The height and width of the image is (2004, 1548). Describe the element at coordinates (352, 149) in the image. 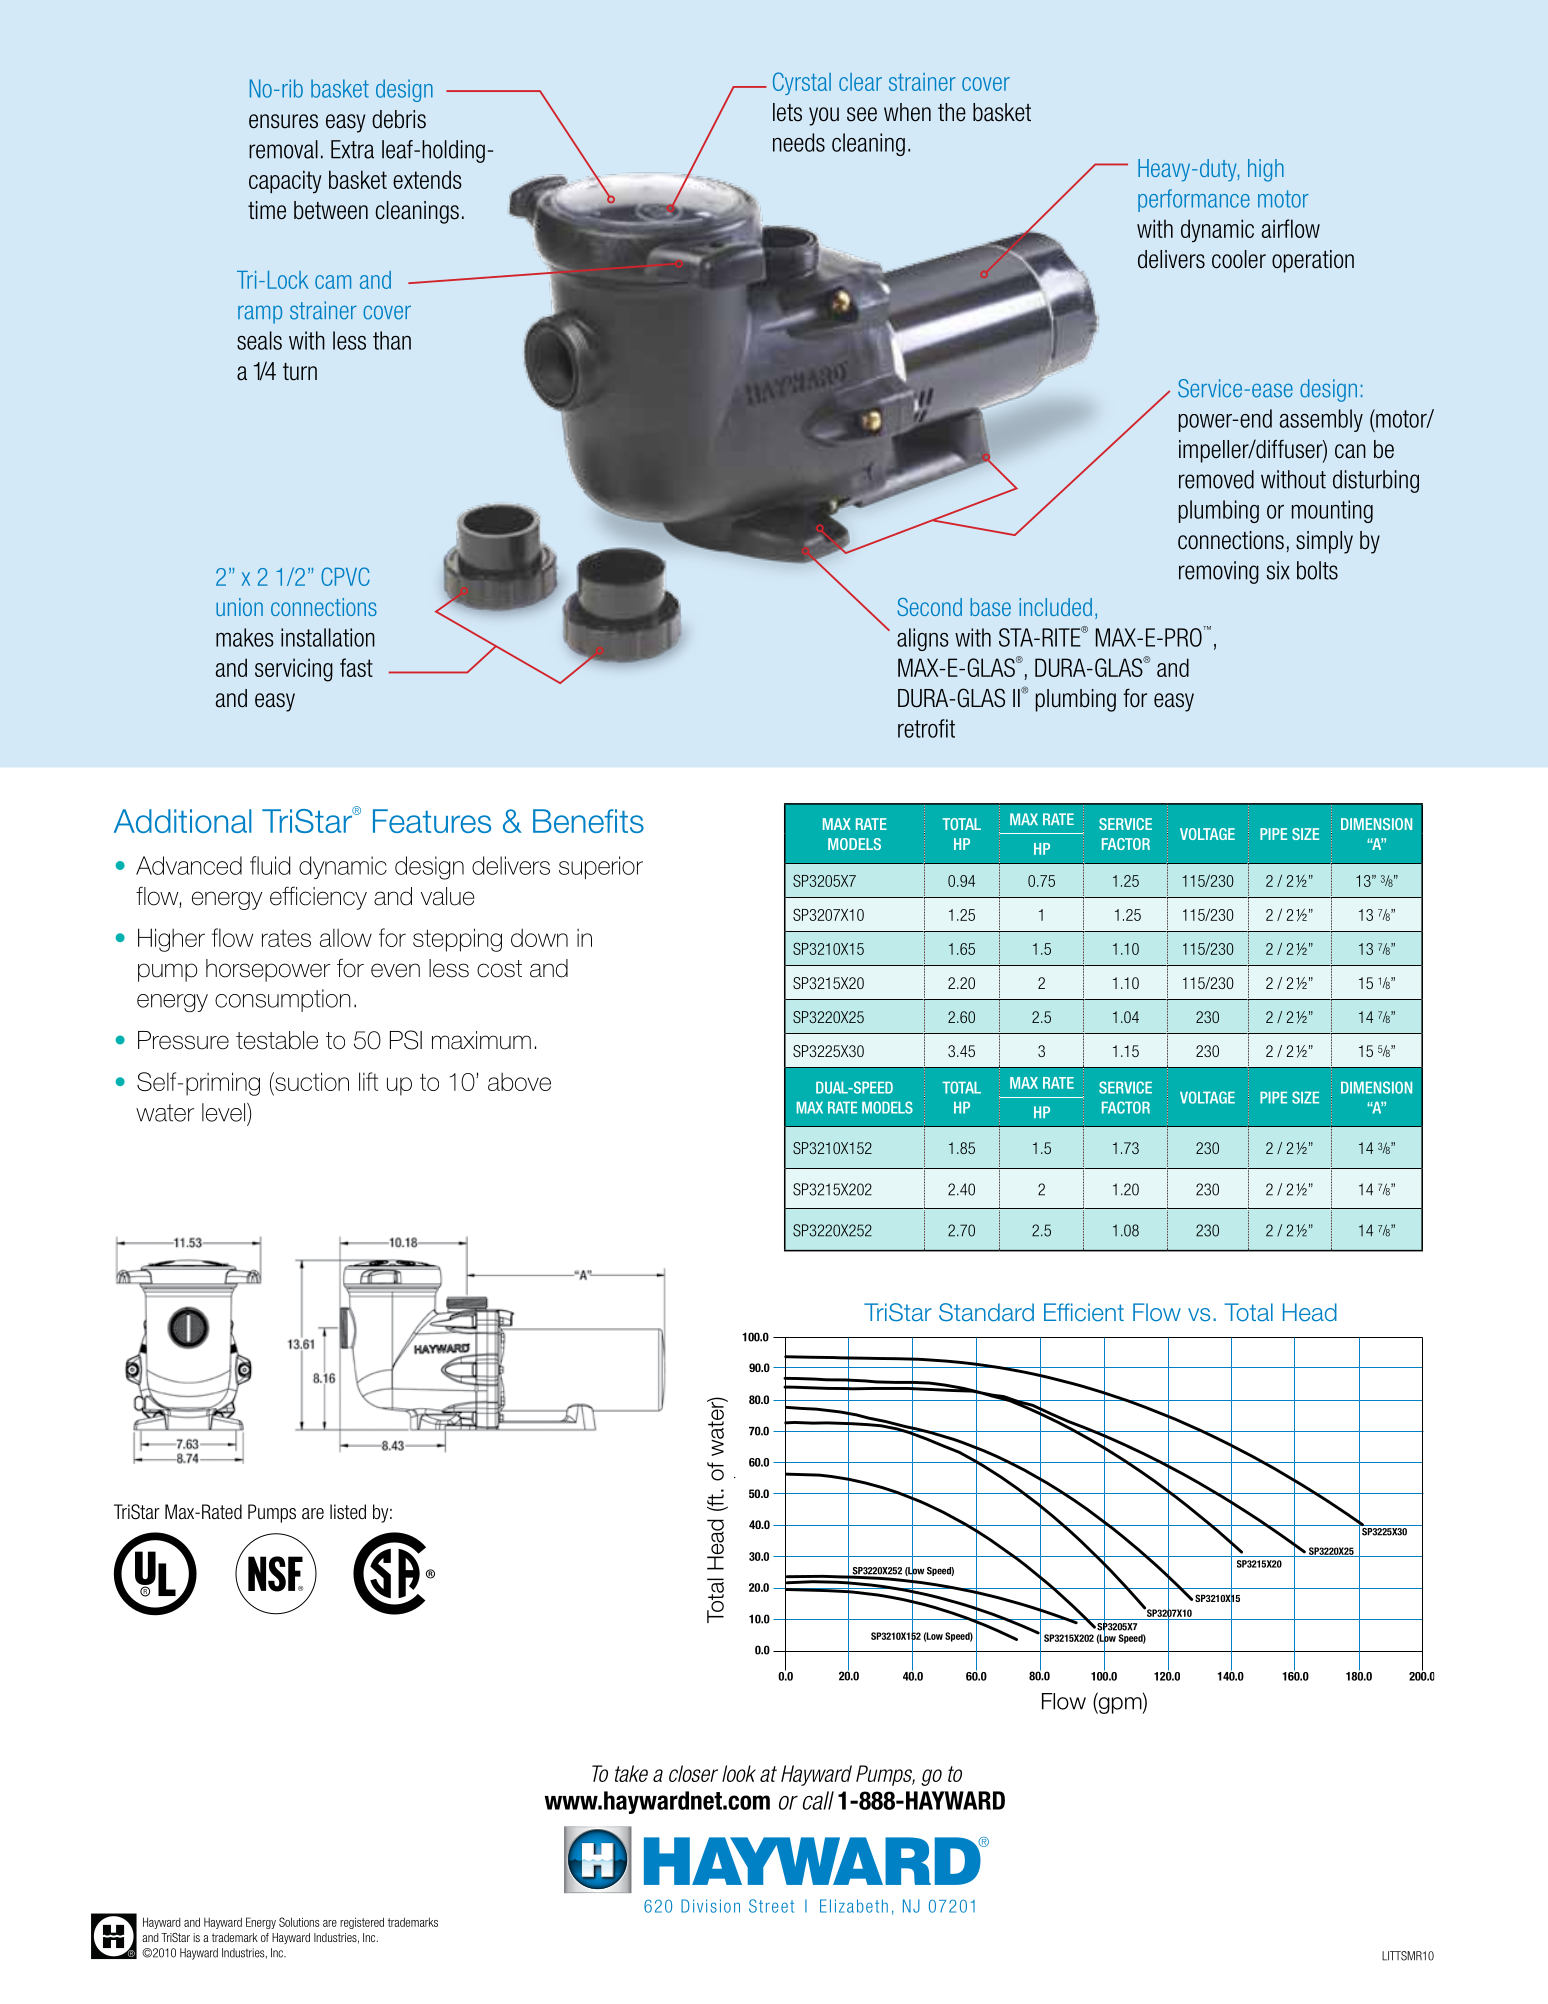

I see `Extra` at that location.
